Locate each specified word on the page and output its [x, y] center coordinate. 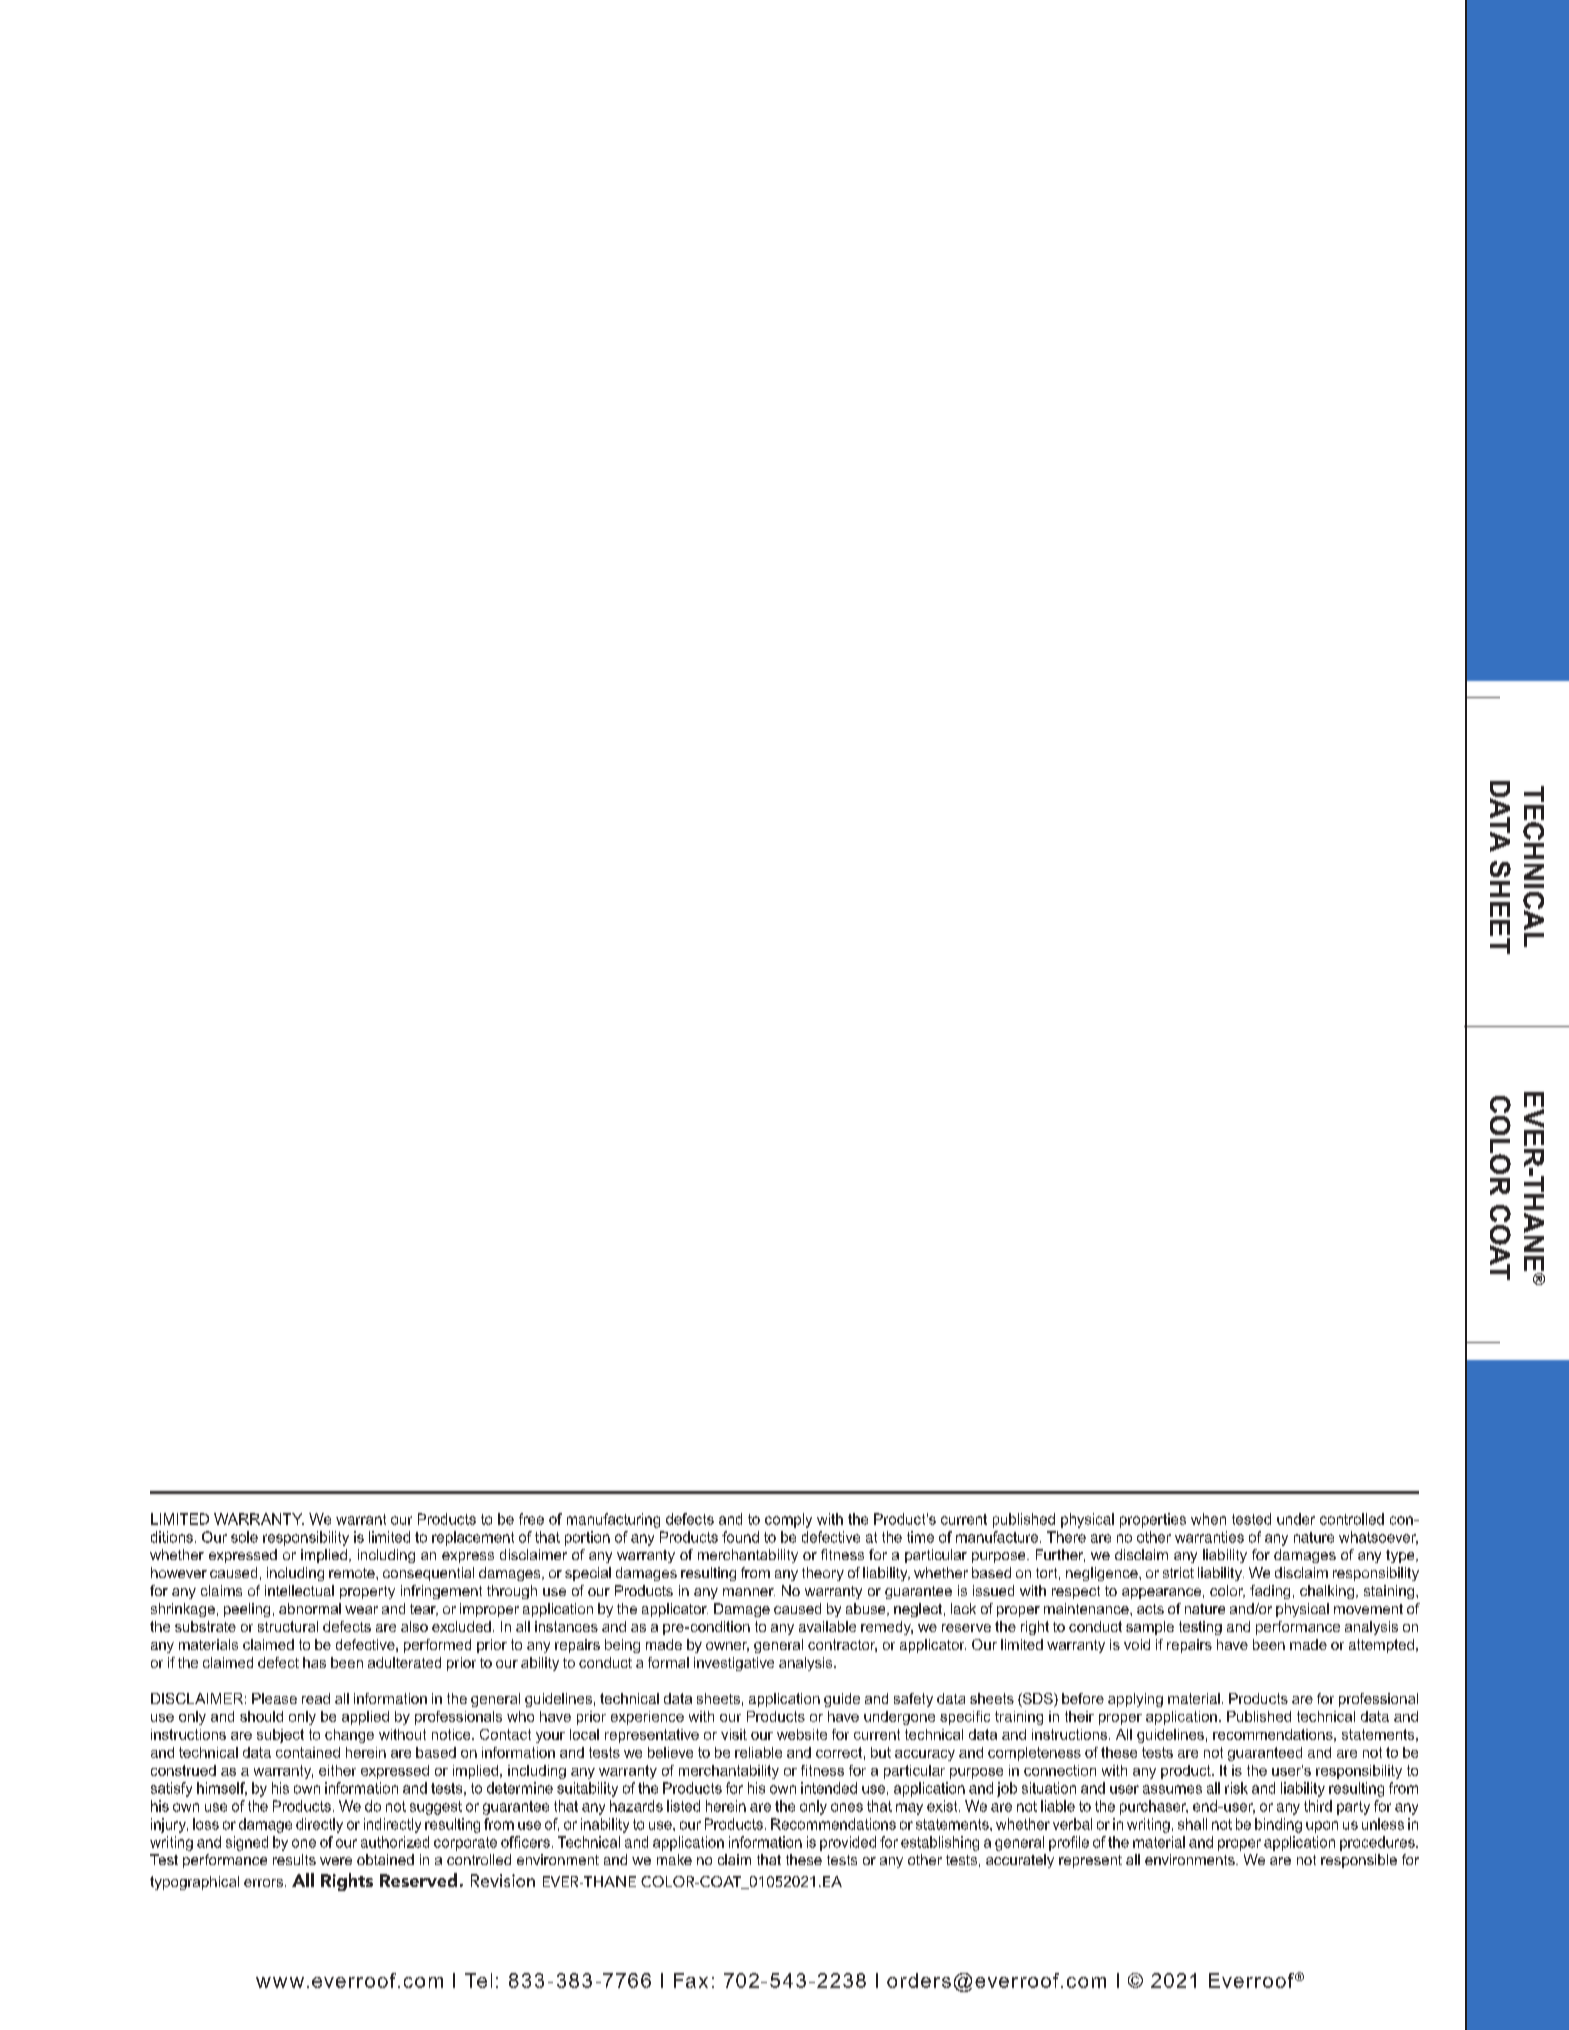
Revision [503, 1880]
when [1208, 1519]
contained [308, 1752]
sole [244, 1537]
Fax [691, 1980]
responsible [1359, 1861]
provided [848, 1843]
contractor [842, 1645]
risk [1236, 1788]
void [1137, 1644]
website [802, 1734]
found [740, 1537]
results [294, 1859]
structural [288, 1626]
